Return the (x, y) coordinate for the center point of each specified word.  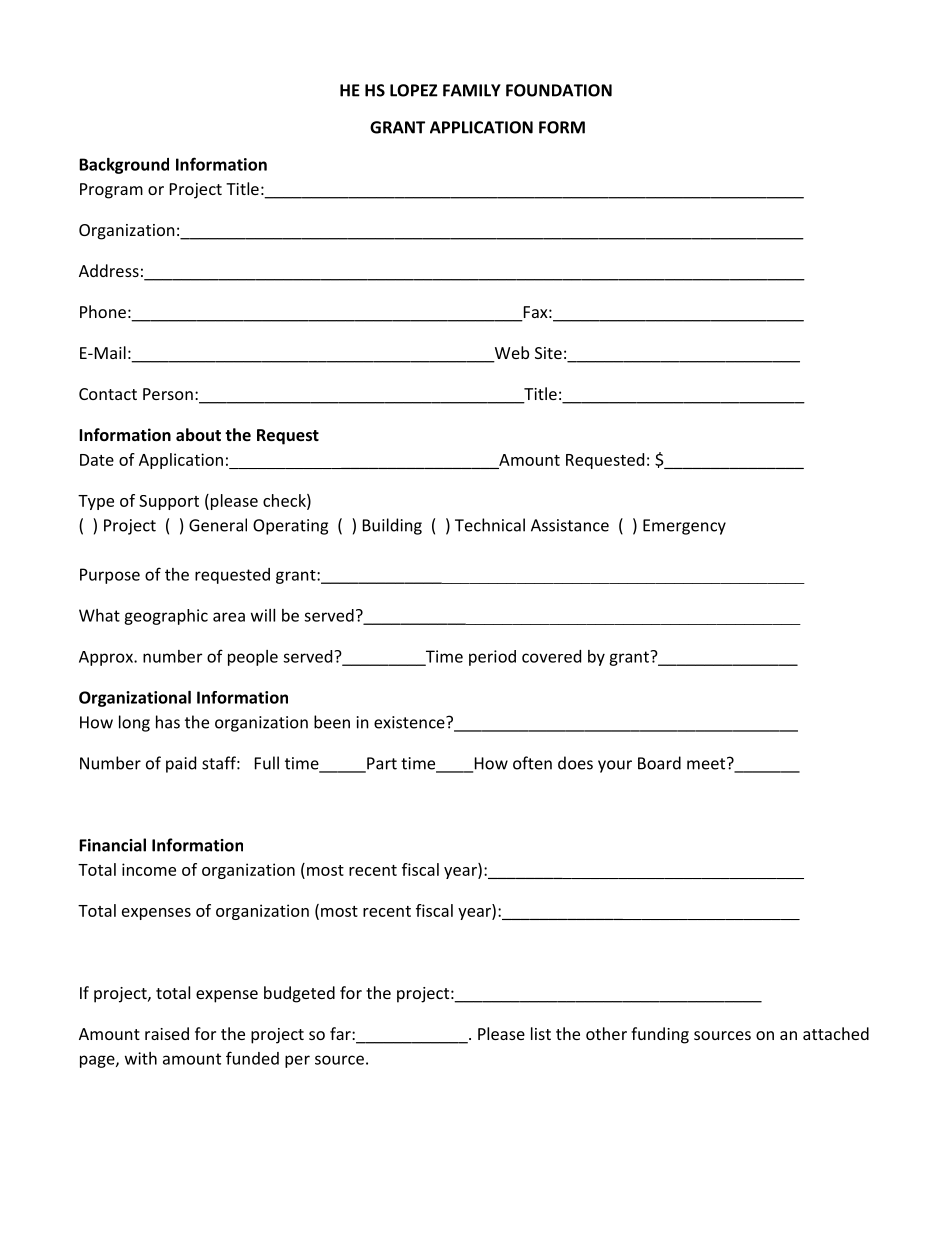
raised (167, 1033)
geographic (166, 617)
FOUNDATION (559, 90)
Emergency (684, 527)
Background (124, 166)
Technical (490, 525)
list (541, 1033)
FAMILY (472, 90)
